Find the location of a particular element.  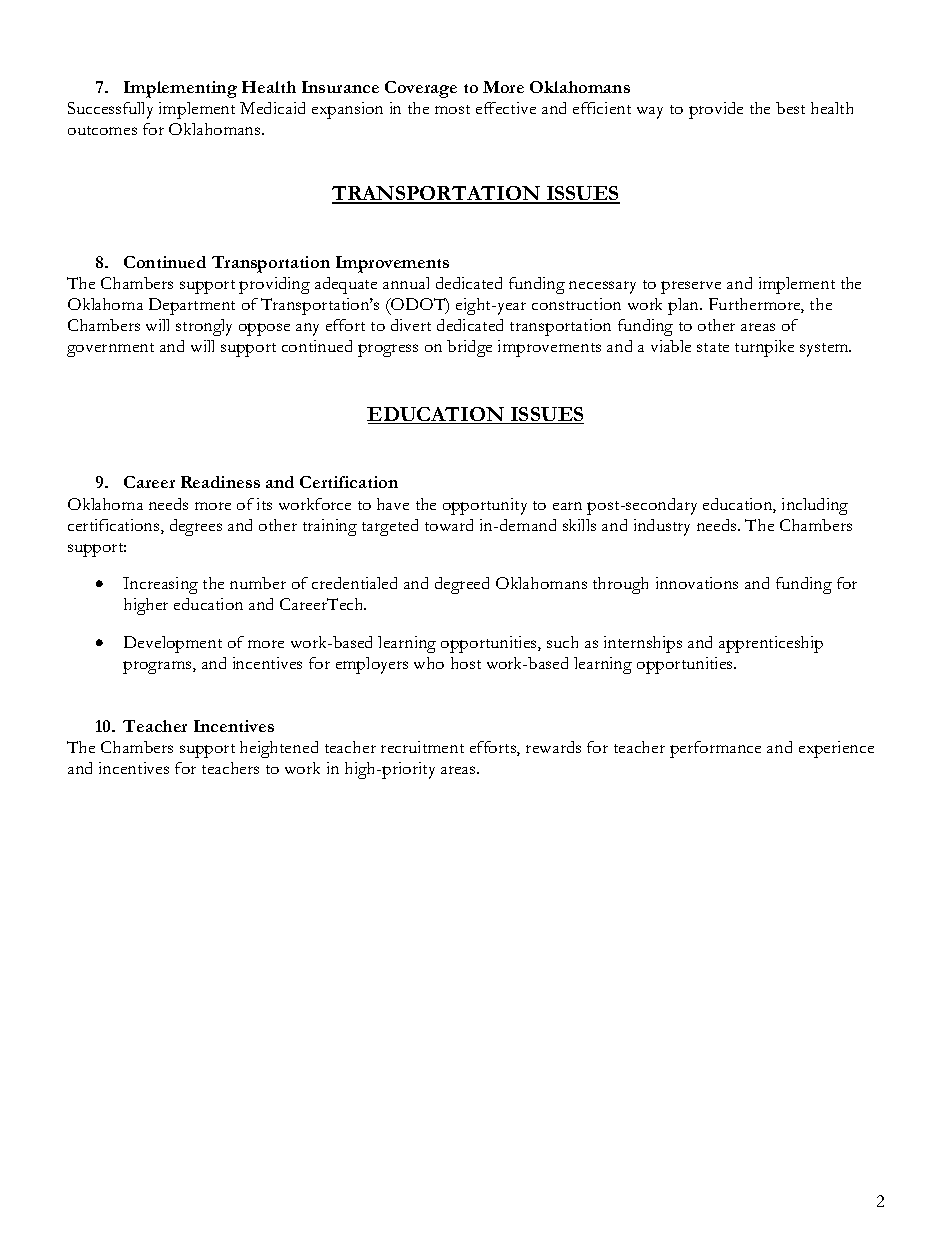

turnpike is located at coordinates (764, 348).
